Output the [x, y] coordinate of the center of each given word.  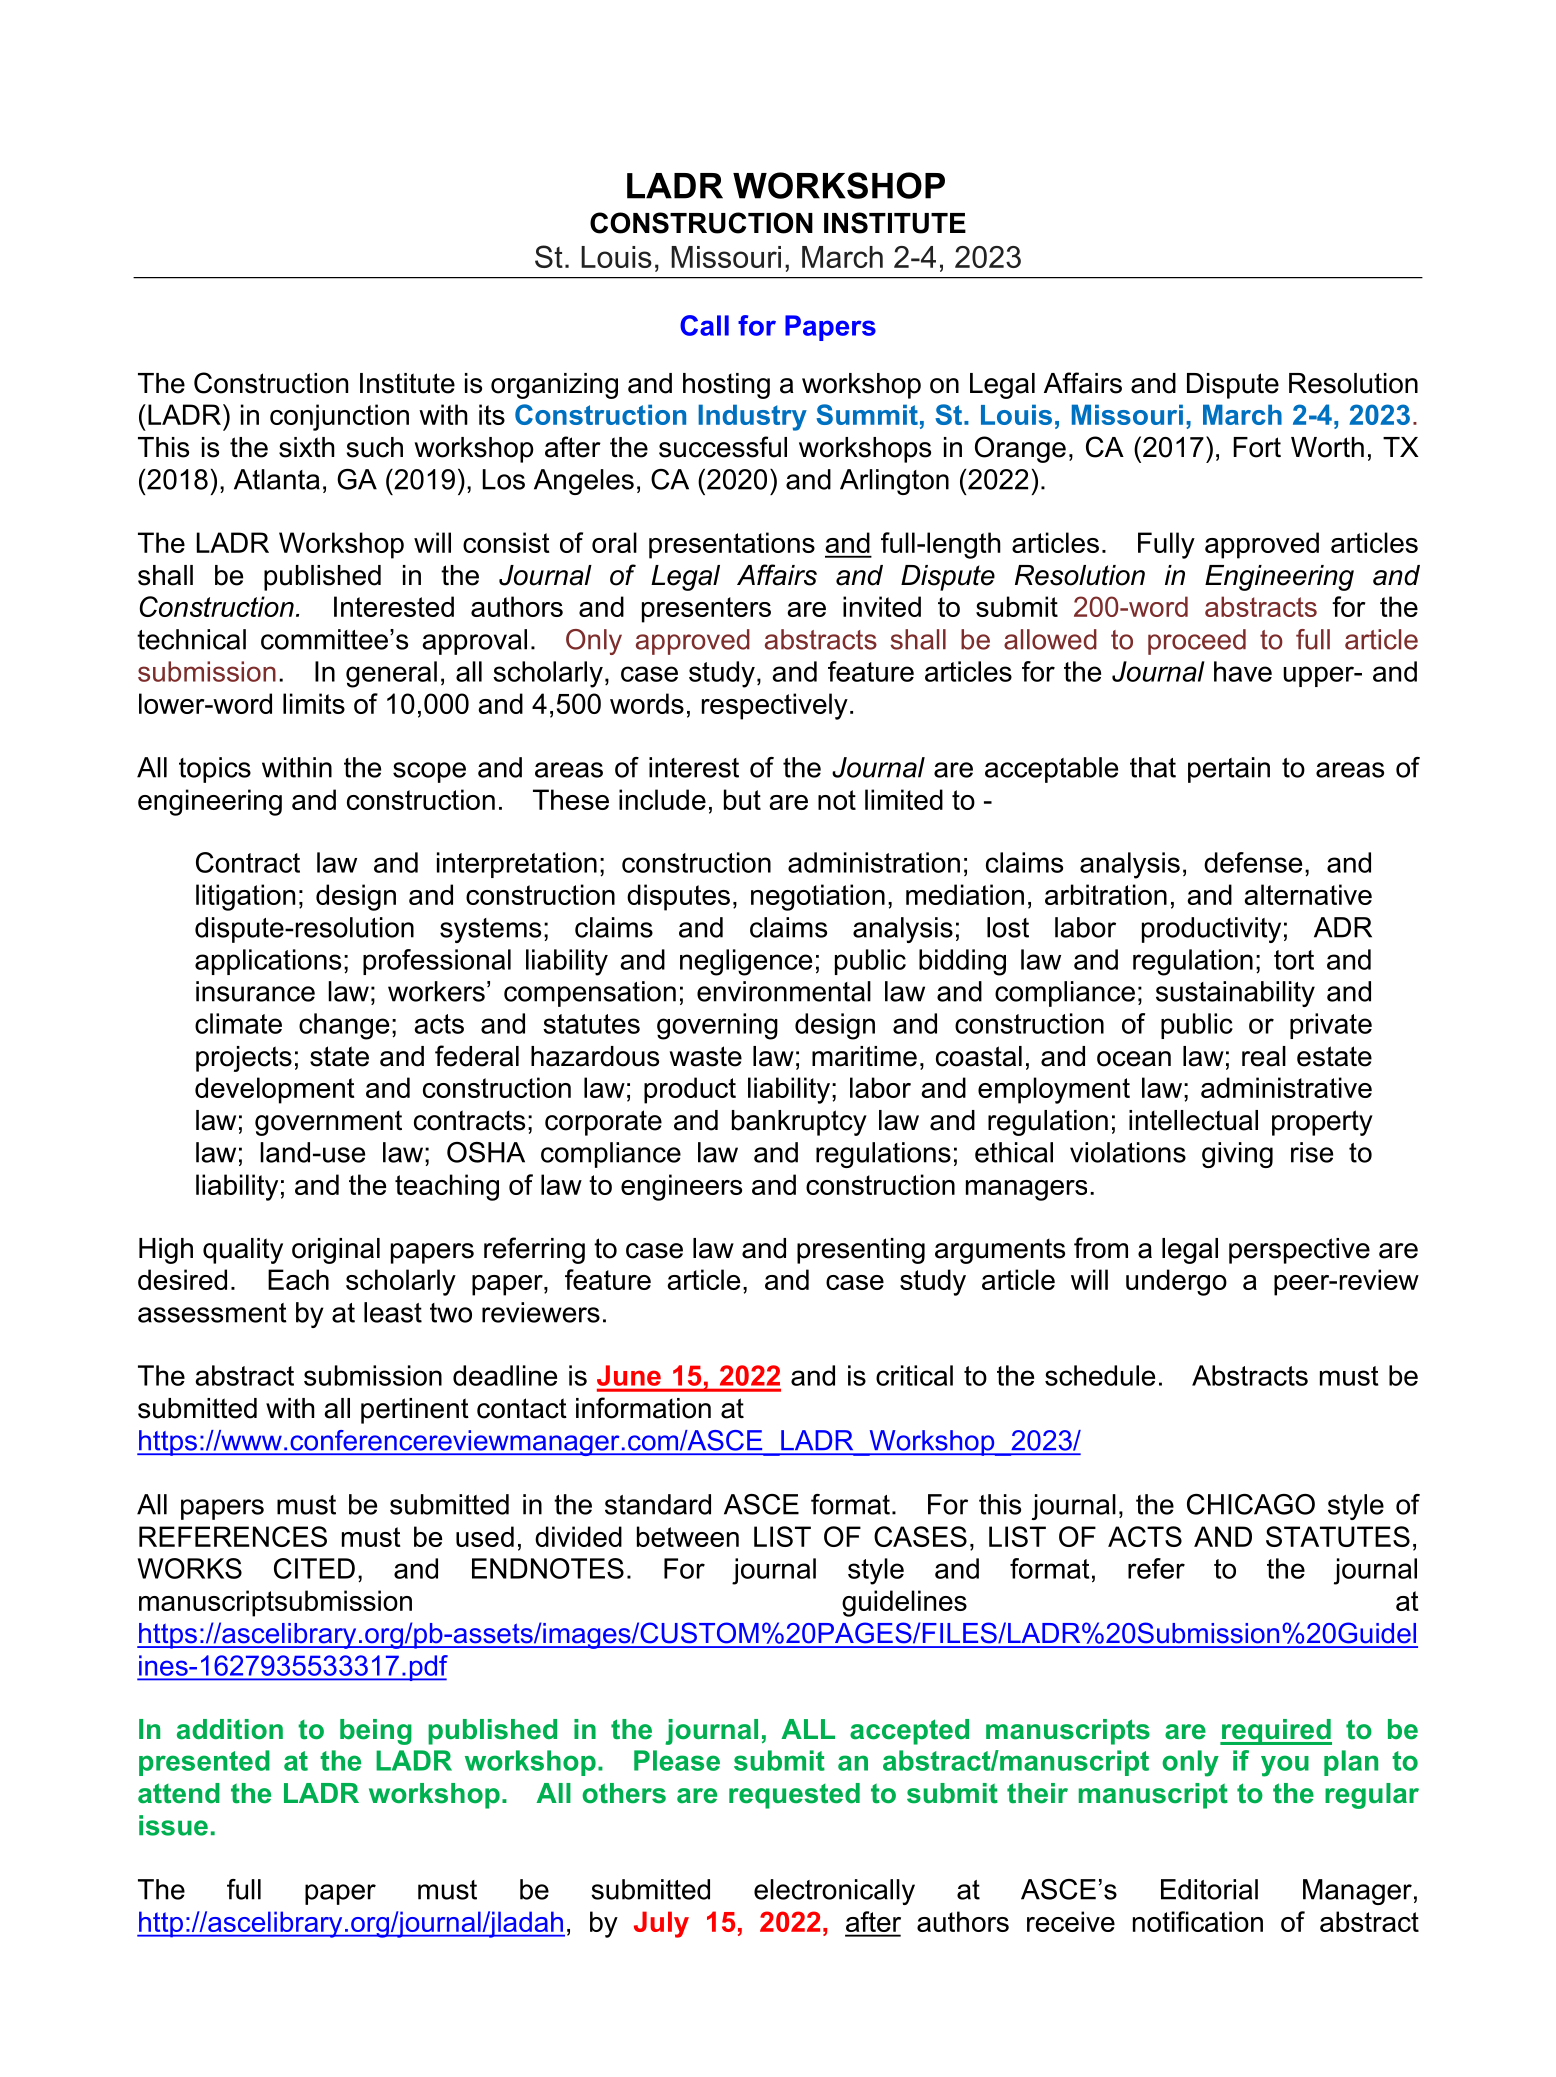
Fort [1257, 447]
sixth [307, 447]
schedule [1100, 1375]
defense [1253, 862]
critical [914, 1375]
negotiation [818, 897]
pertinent [415, 1411]
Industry [752, 417]
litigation [245, 897]
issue [173, 1825]
